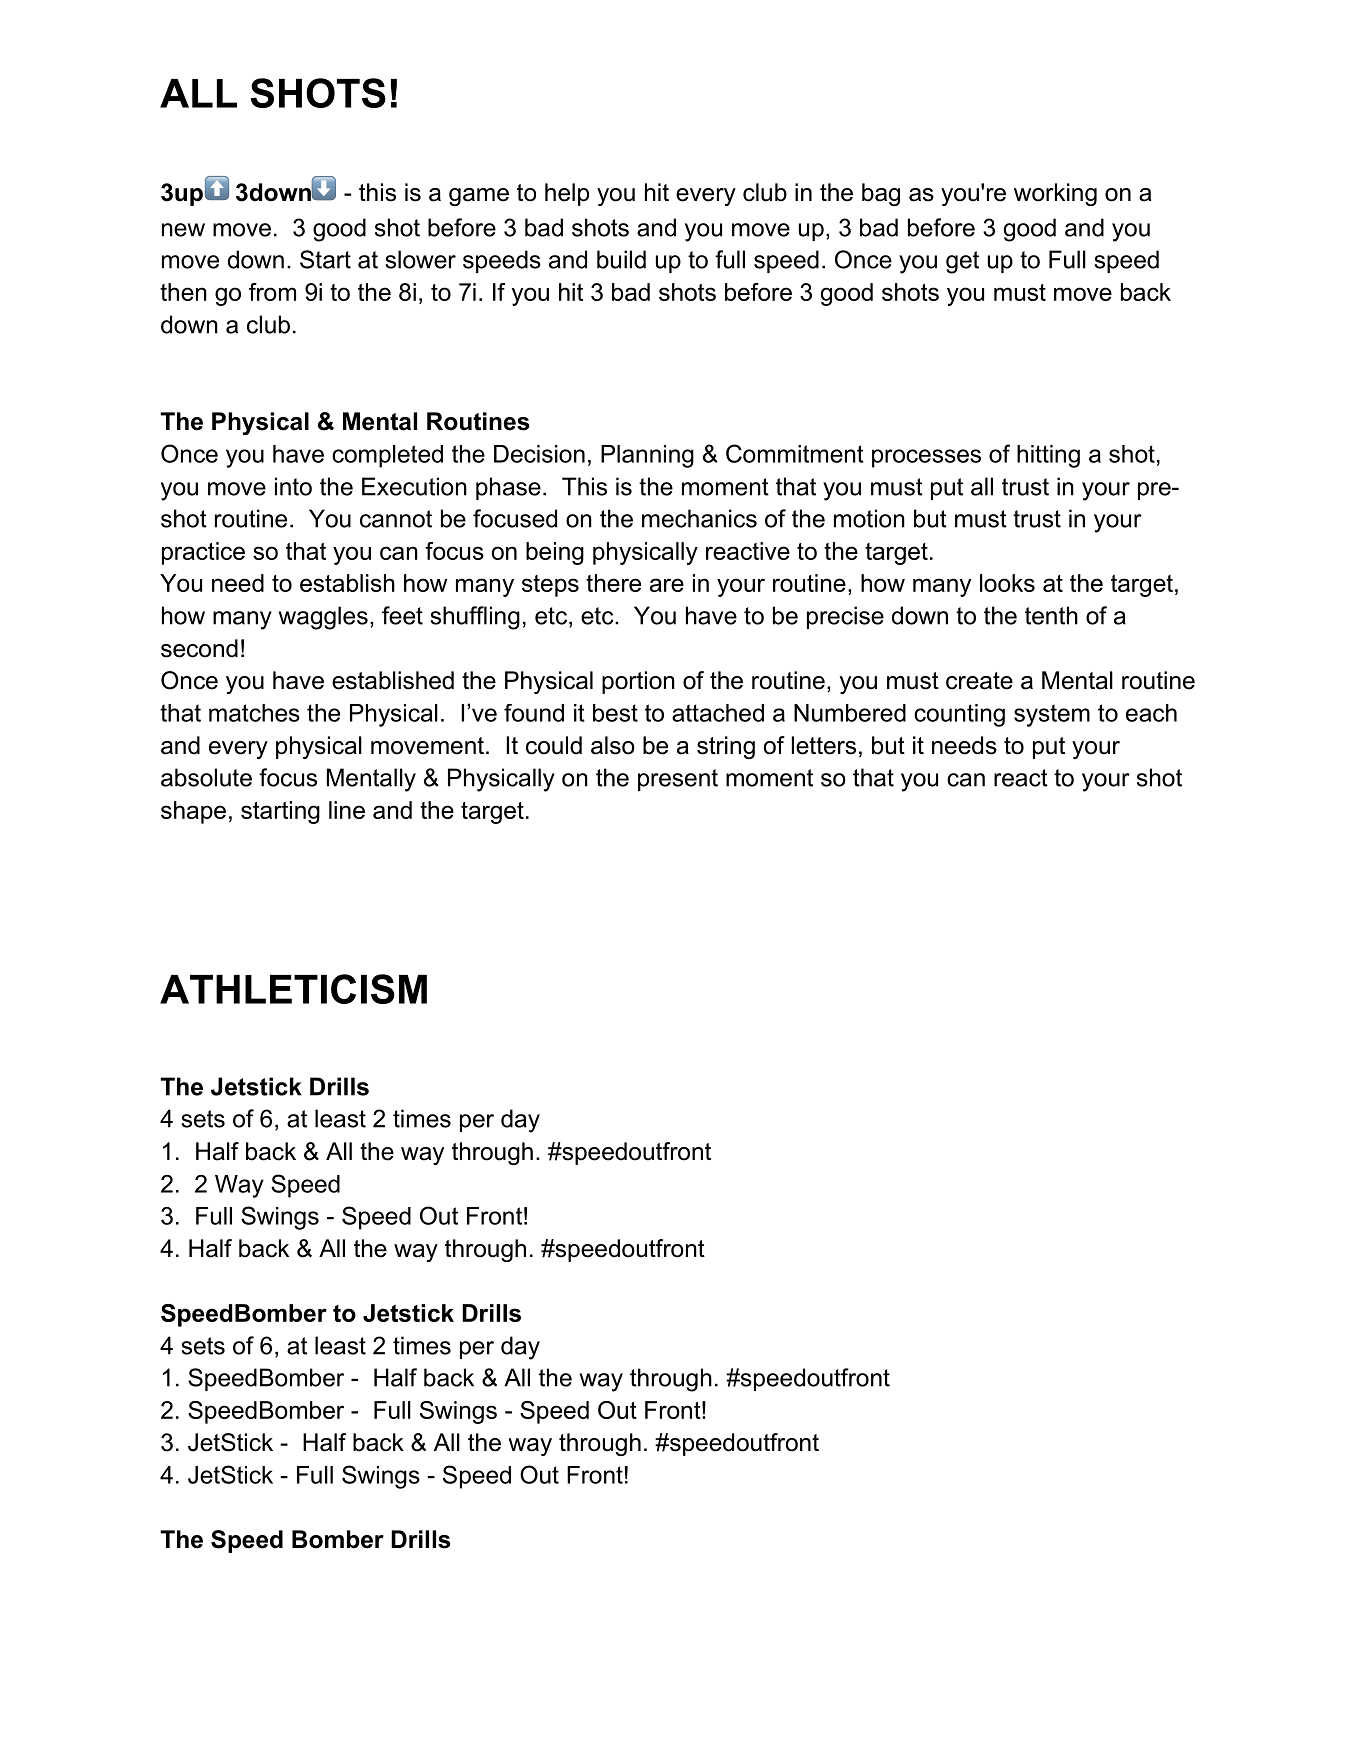  I want to click on ATHLETICISM, so click(293, 989).
